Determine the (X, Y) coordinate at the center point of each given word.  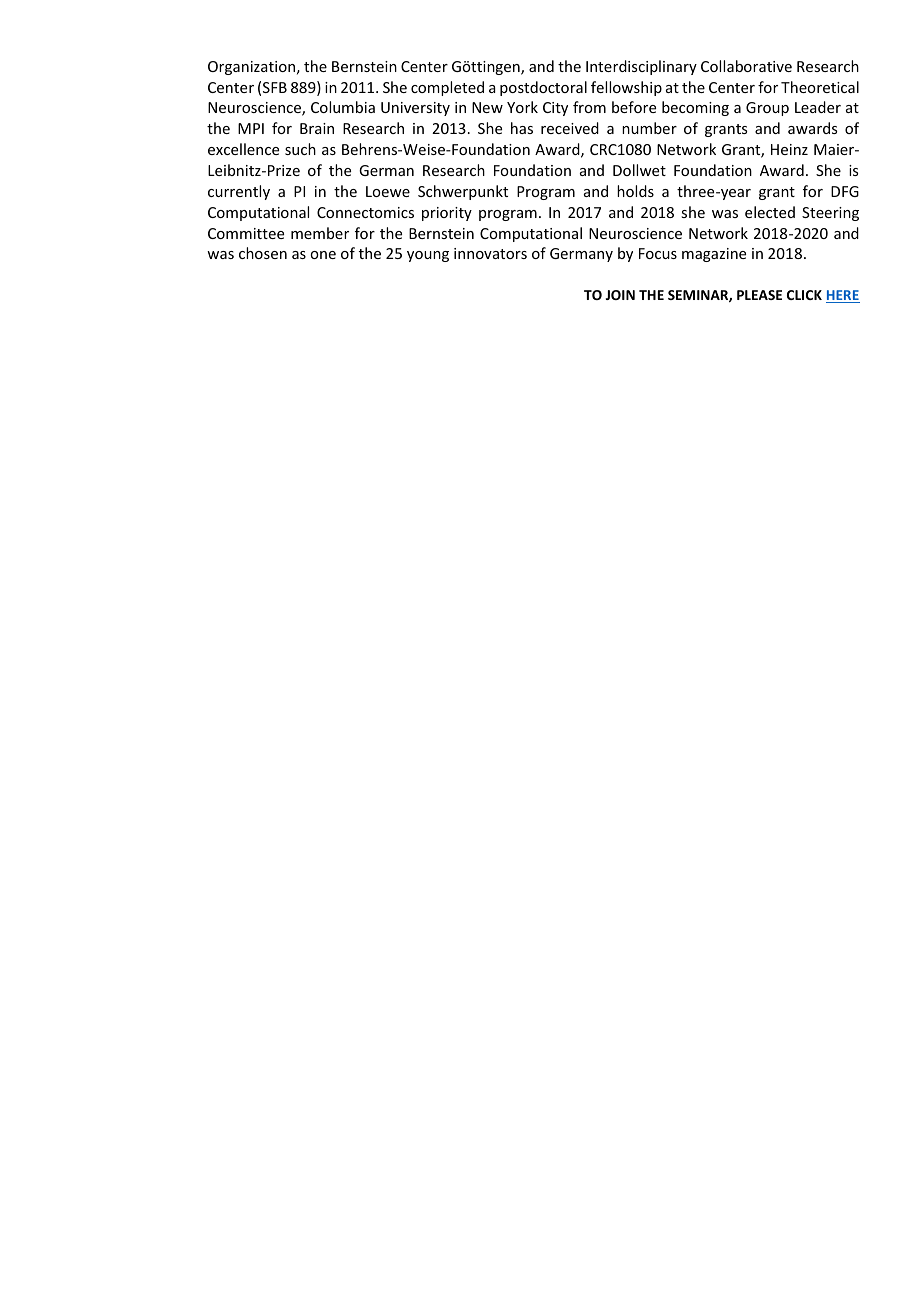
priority (447, 214)
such (300, 149)
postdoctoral (543, 88)
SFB (275, 87)
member (320, 233)
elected (770, 212)
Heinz (789, 149)
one (323, 255)
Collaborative (746, 66)
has (522, 128)
